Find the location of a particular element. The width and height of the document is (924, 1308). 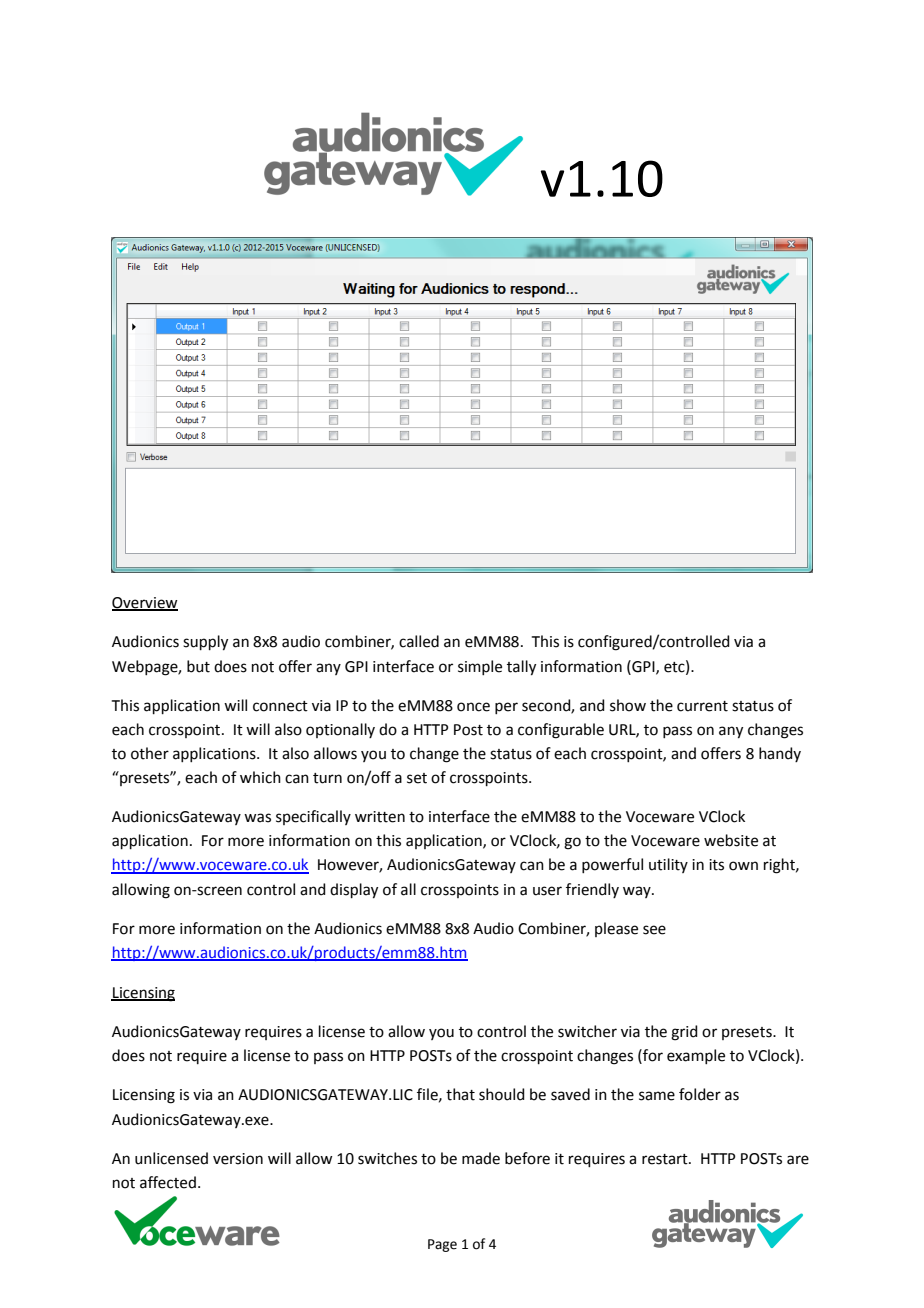

was is located at coordinates (257, 818).
